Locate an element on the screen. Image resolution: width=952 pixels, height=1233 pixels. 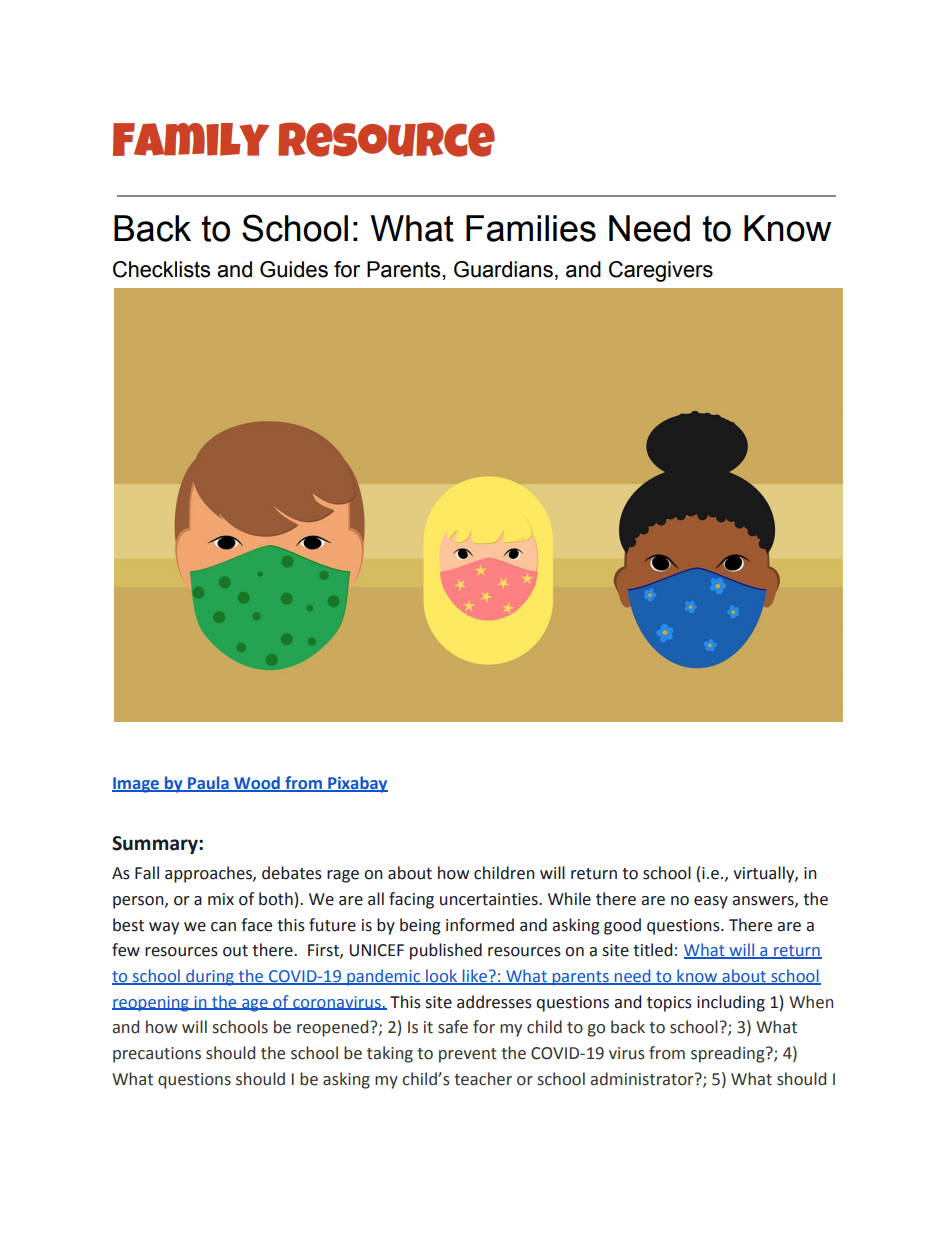
Caregivers is located at coordinates (661, 271).
